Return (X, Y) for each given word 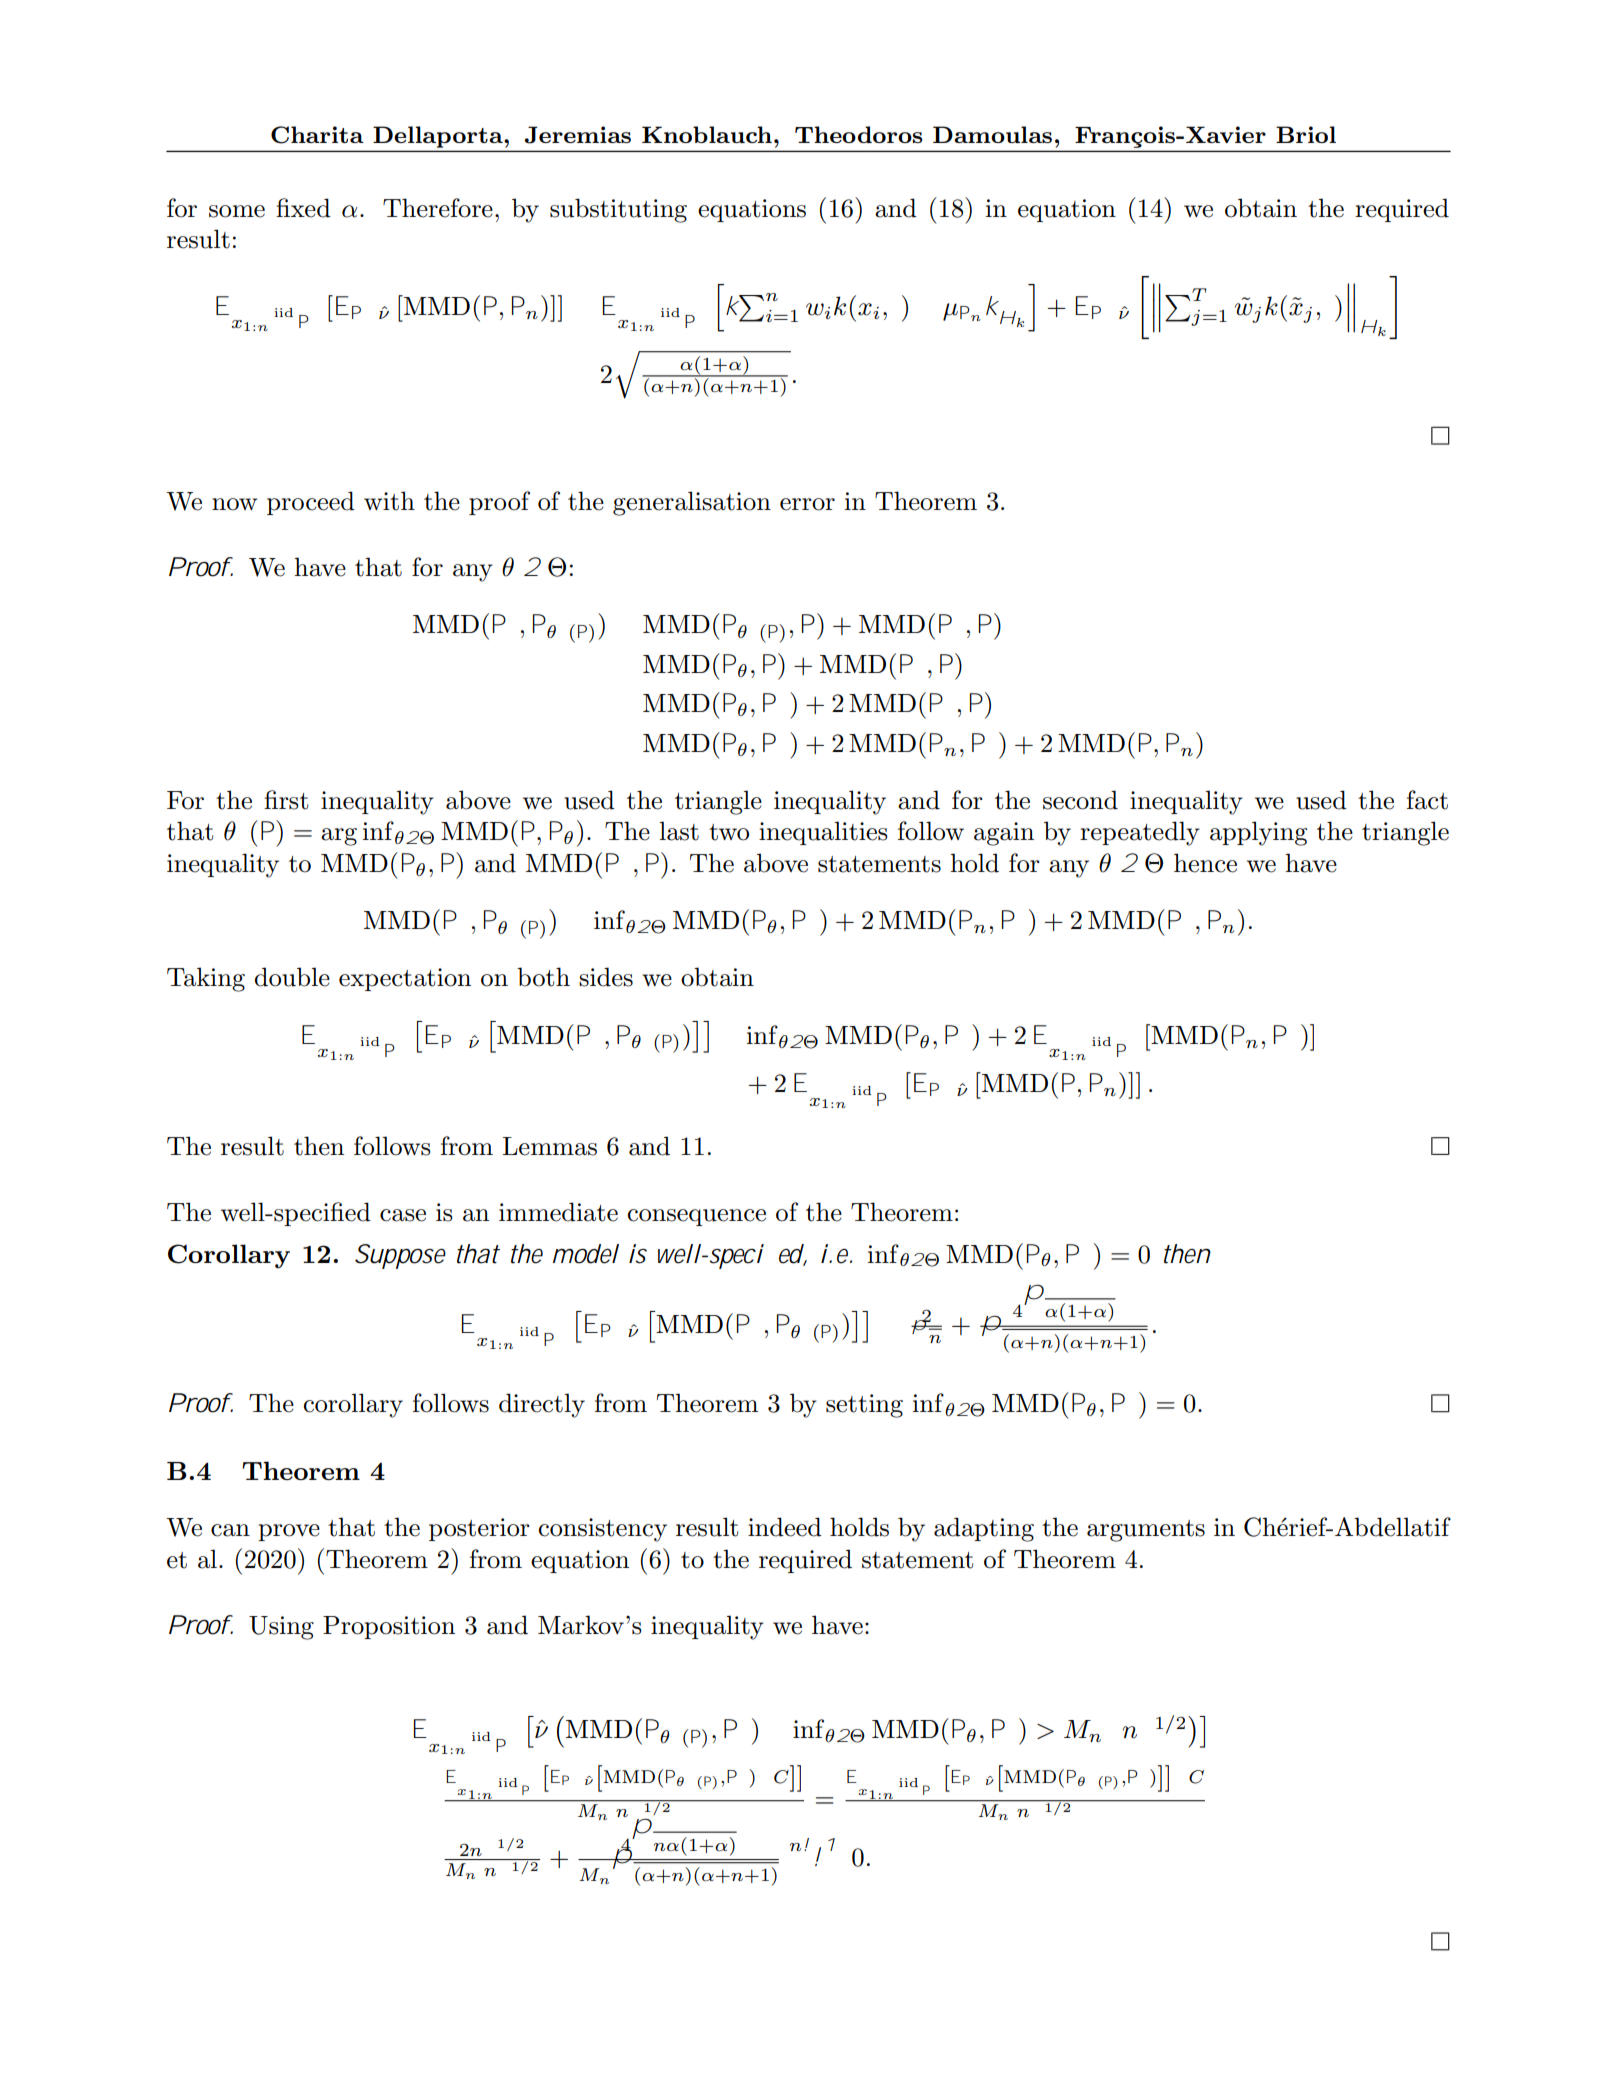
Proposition (389, 1627)
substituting (618, 210)
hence (1205, 863)
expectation (405, 979)
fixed (303, 208)
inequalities (823, 833)
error (807, 504)
